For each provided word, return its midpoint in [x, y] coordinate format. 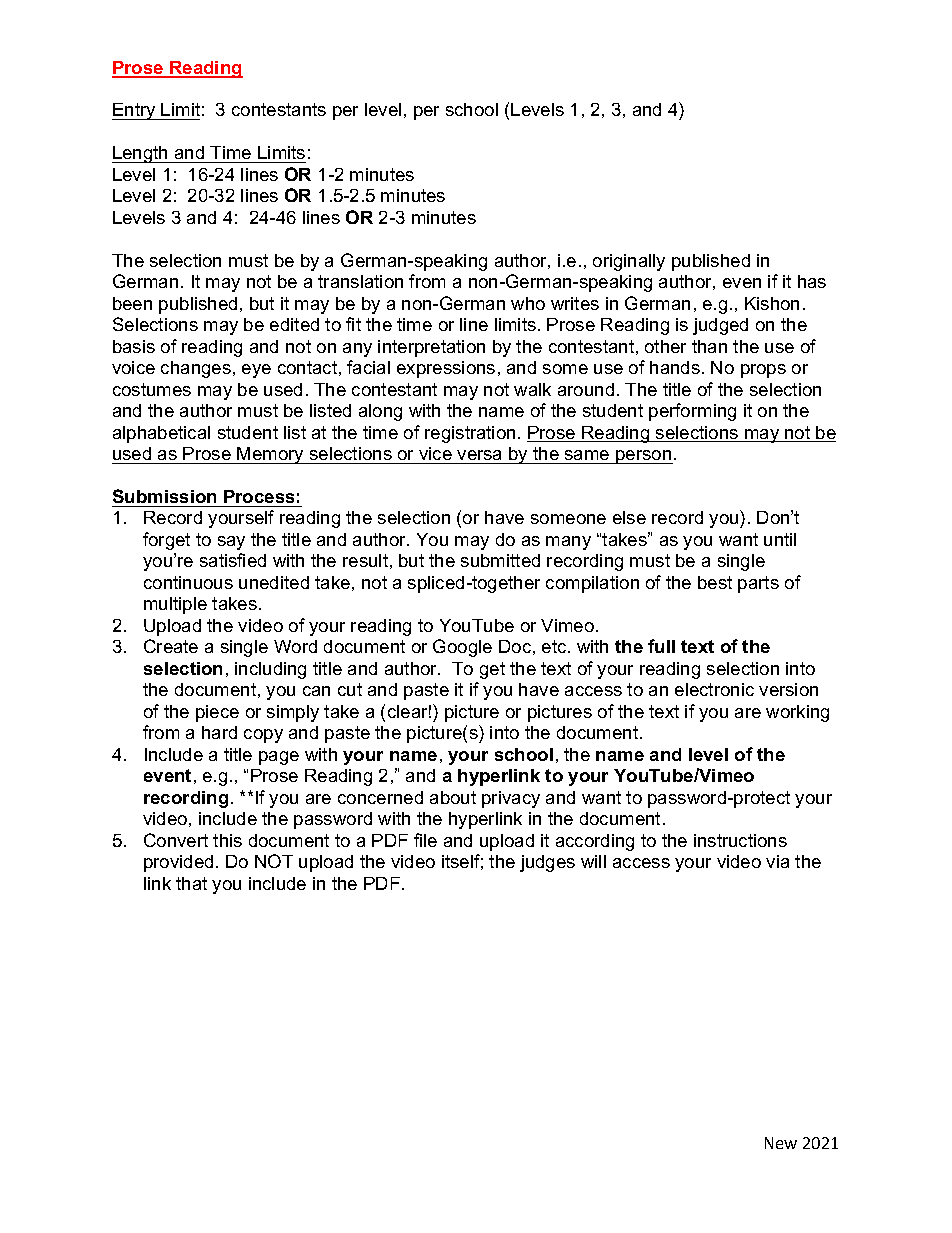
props [763, 371]
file [425, 840]
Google [462, 648]
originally [629, 262]
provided [178, 863]
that [191, 883]
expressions [446, 369]
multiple [175, 605]
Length [141, 154]
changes [196, 369]
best [715, 582]
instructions [740, 840]
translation [360, 281]
